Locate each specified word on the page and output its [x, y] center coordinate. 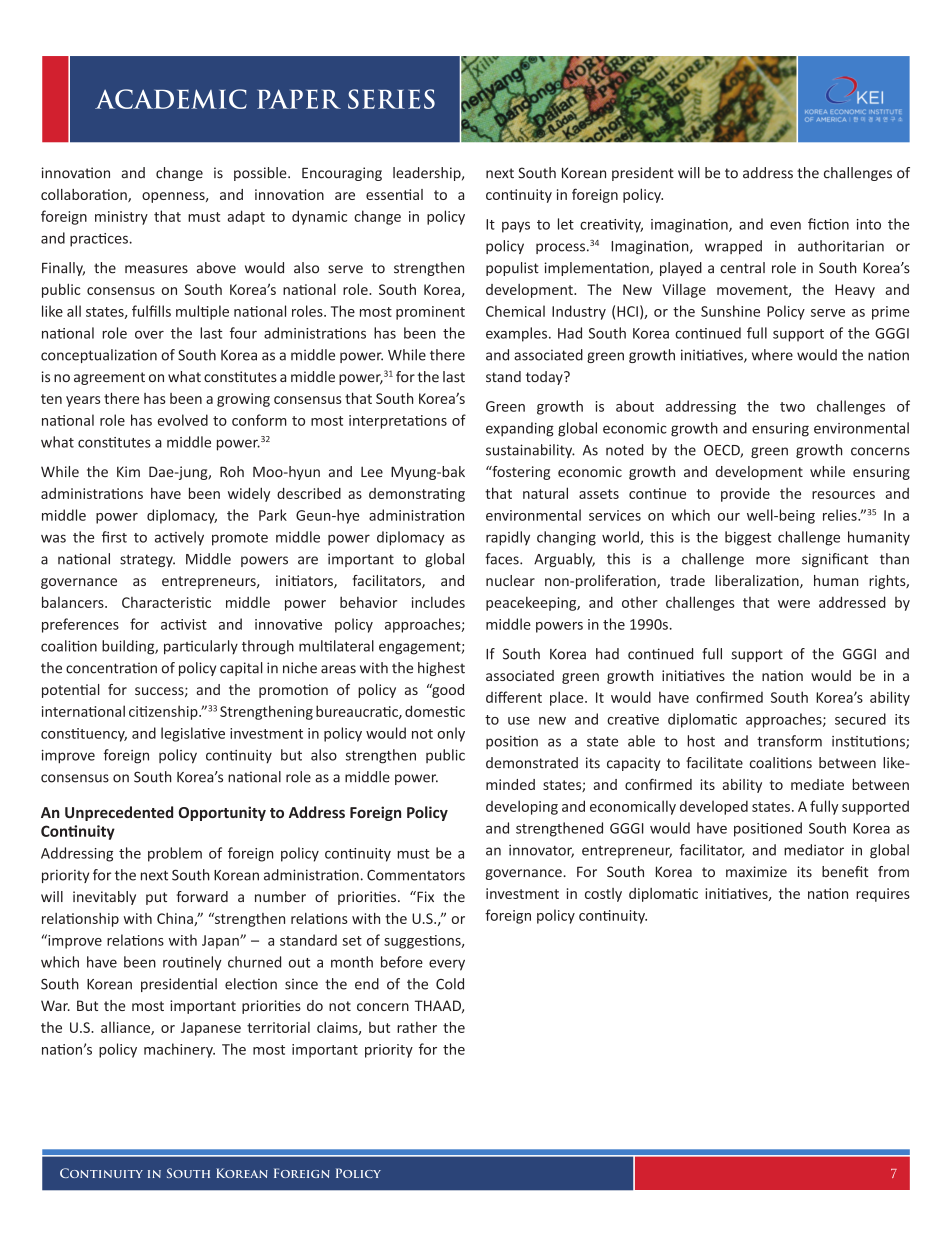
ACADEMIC [171, 99]
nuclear [510, 580]
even [785, 225]
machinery [179, 1050]
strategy [147, 560]
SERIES [391, 99]
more [773, 560]
